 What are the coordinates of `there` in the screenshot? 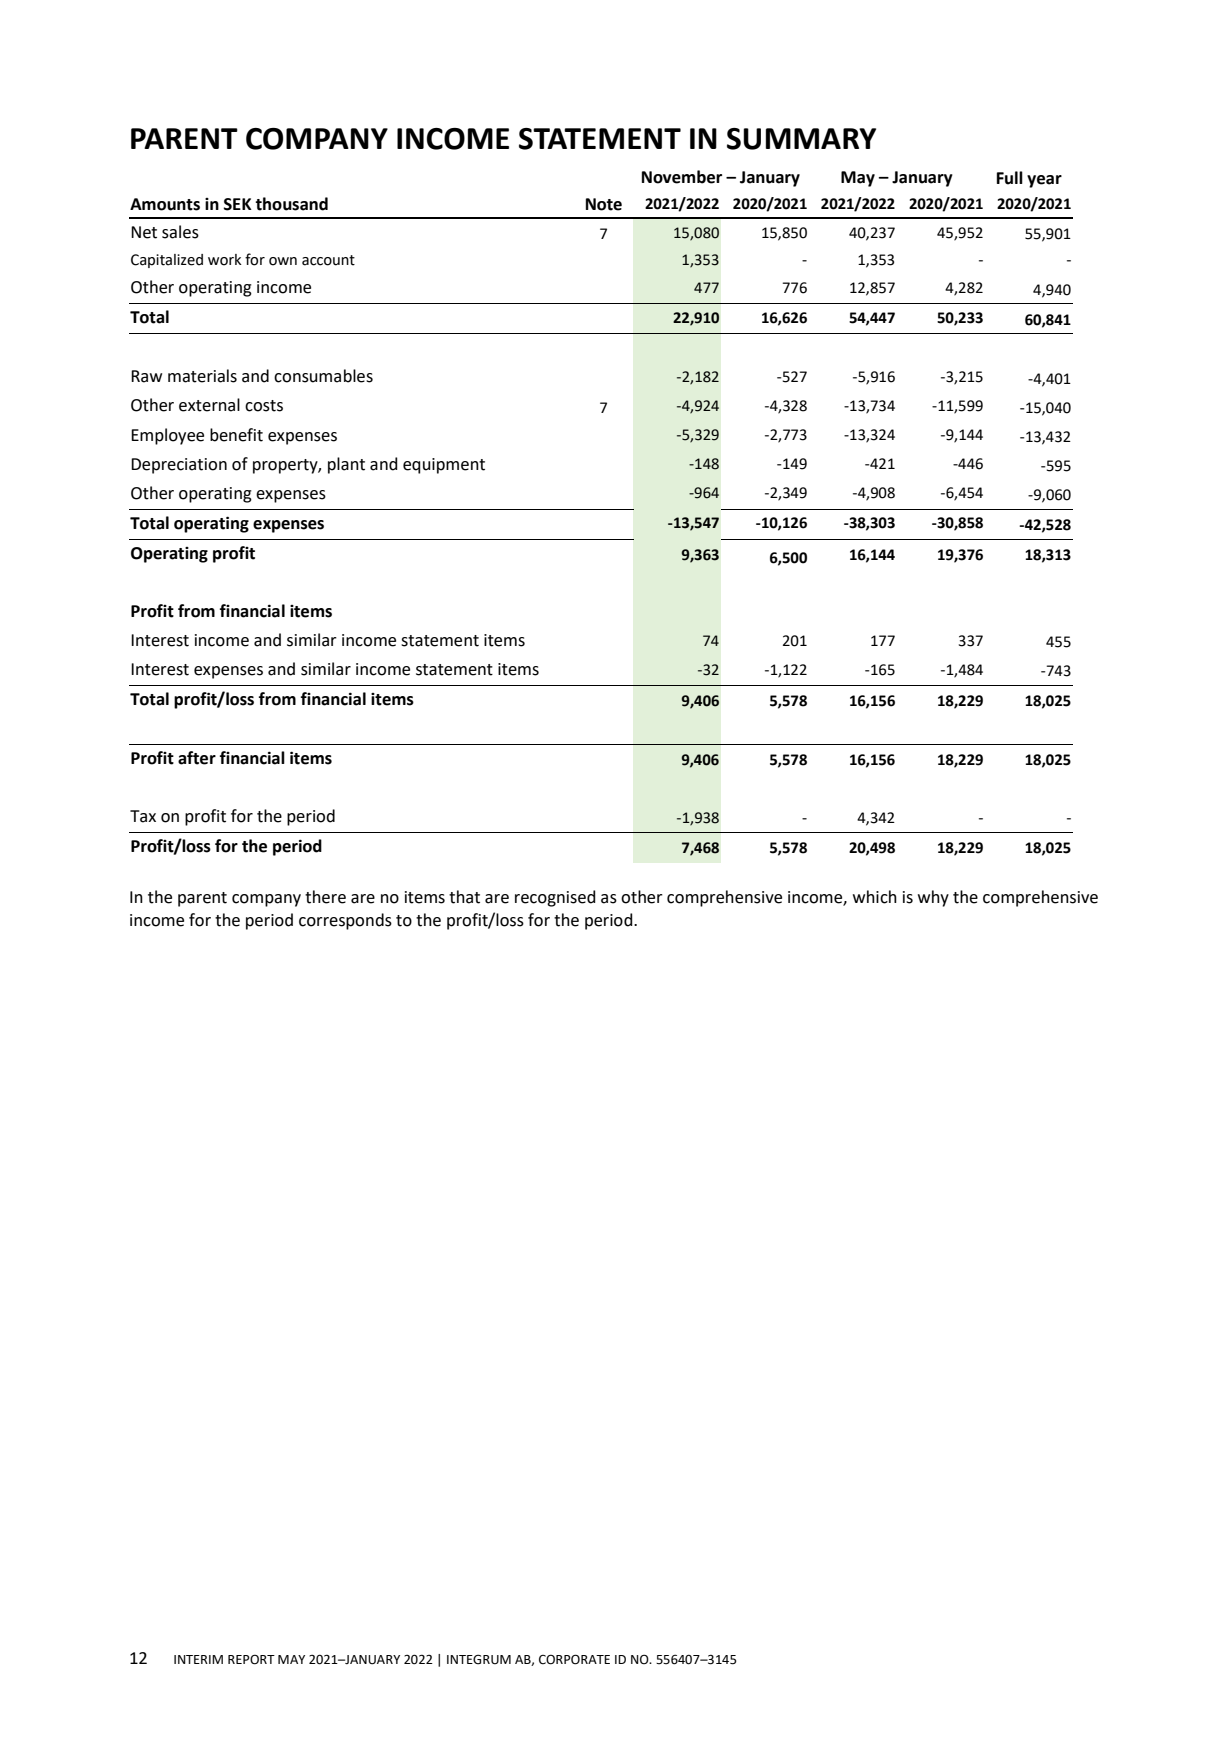 It's located at (325, 897).
